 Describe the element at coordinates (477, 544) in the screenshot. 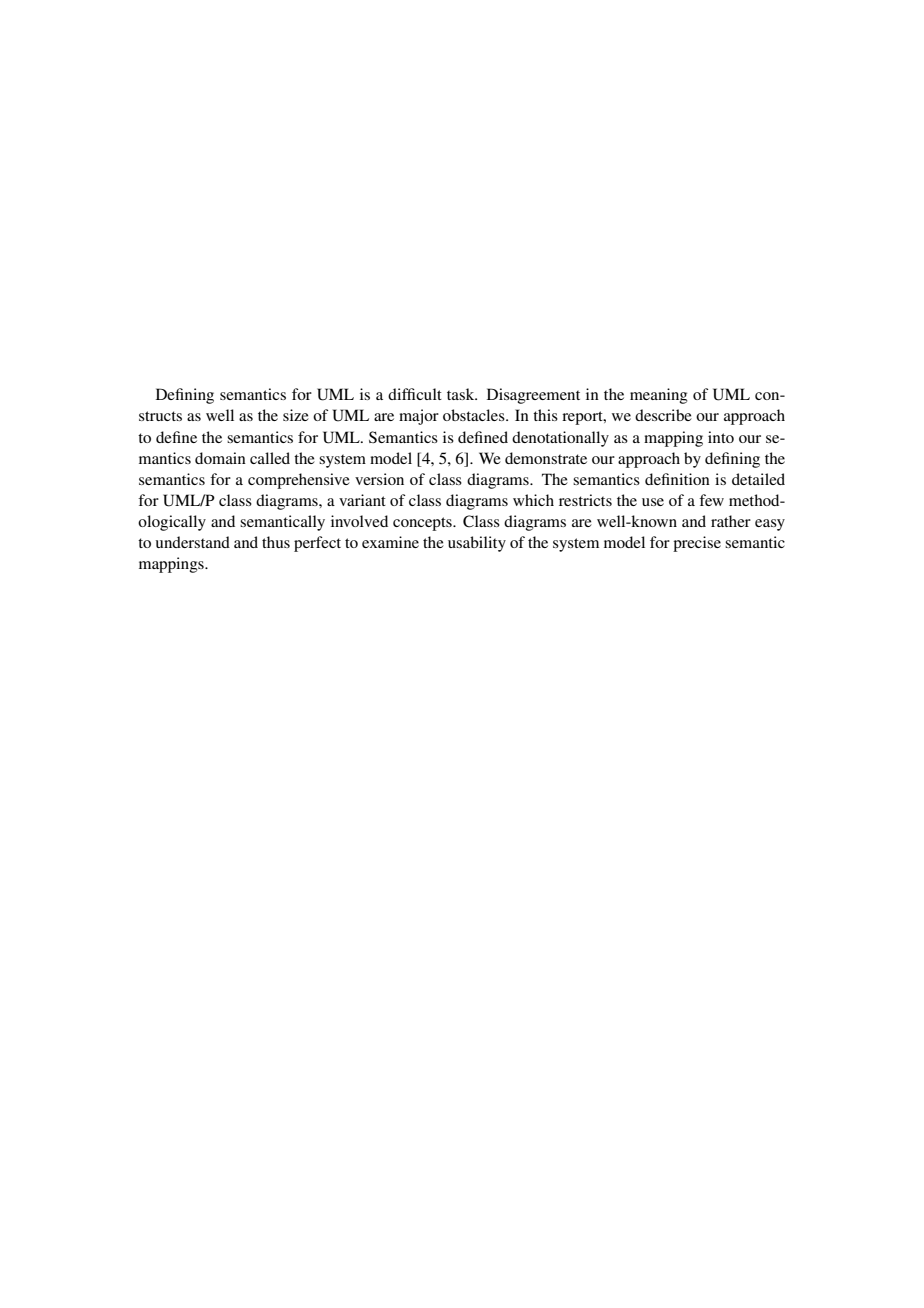

I see `usability` at that location.
